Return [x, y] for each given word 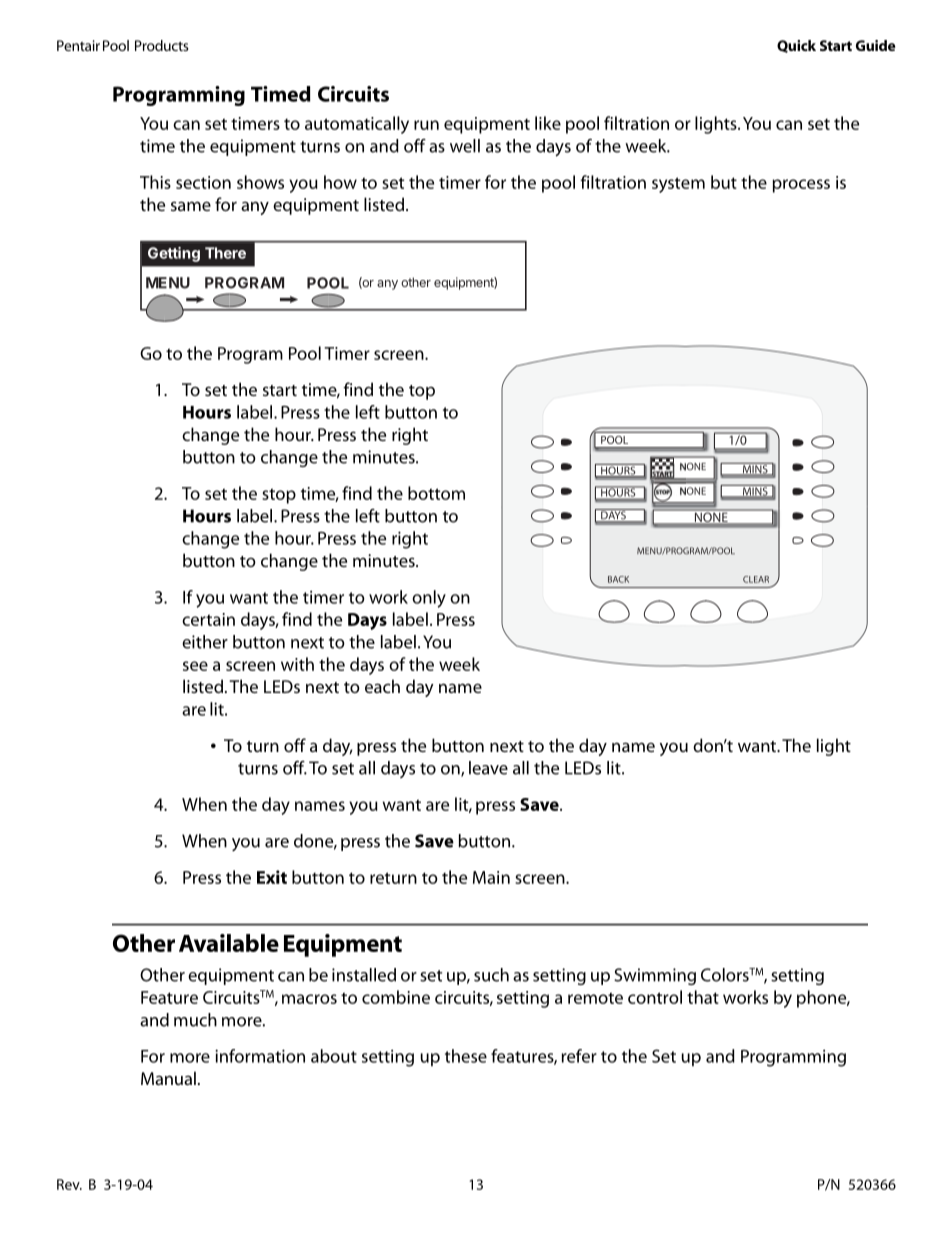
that [703, 997]
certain [208, 619]
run [426, 125]
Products [162, 45]
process [801, 186]
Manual [168, 1078]
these [466, 1056]
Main [491, 877]
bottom [436, 493]
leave [488, 768]
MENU [168, 283]
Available [229, 943]
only [429, 599]
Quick [796, 46]
